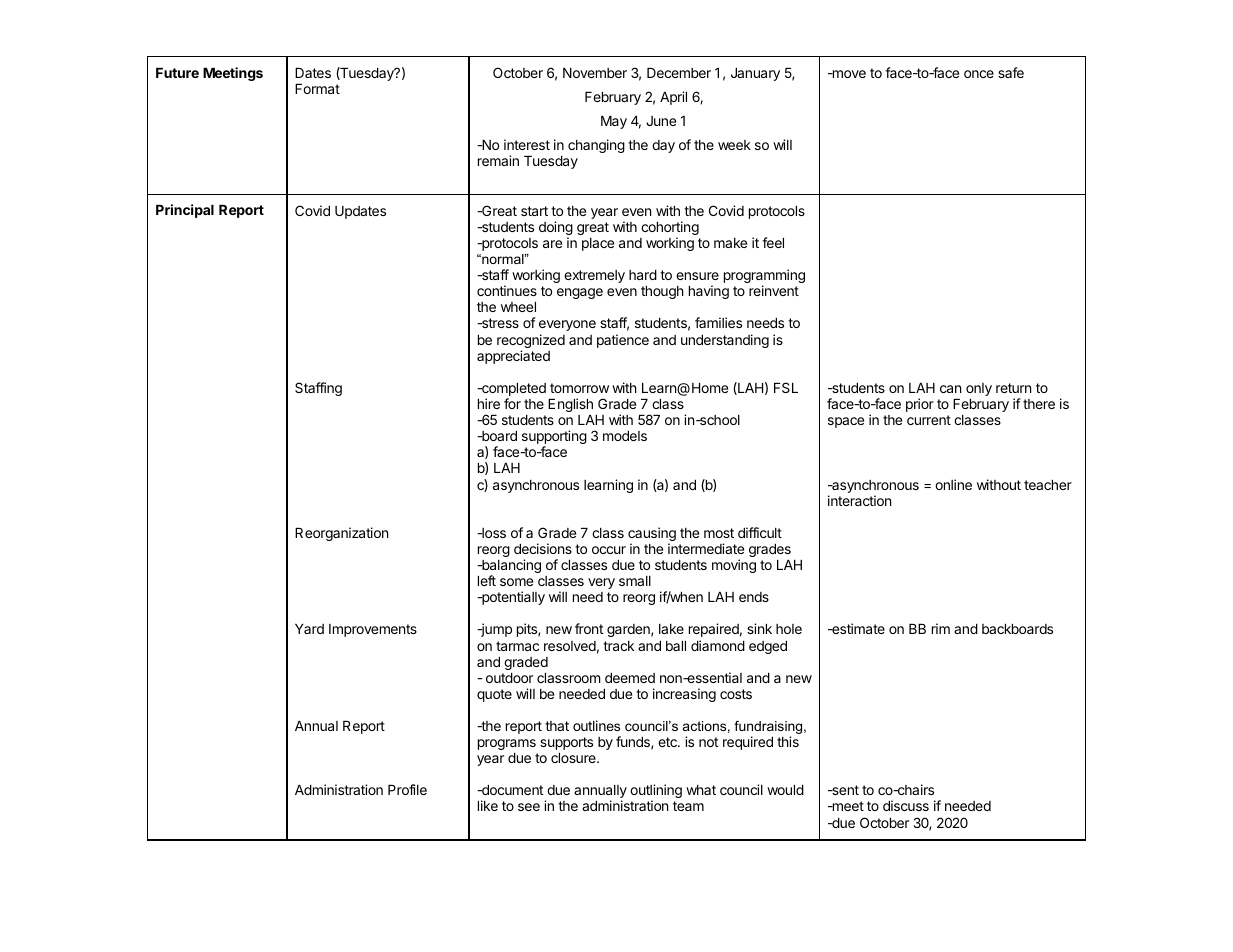 The width and height of the image is (1233, 952). What do you see at coordinates (309, 629) in the image?
I see `Yard` at bounding box center [309, 629].
